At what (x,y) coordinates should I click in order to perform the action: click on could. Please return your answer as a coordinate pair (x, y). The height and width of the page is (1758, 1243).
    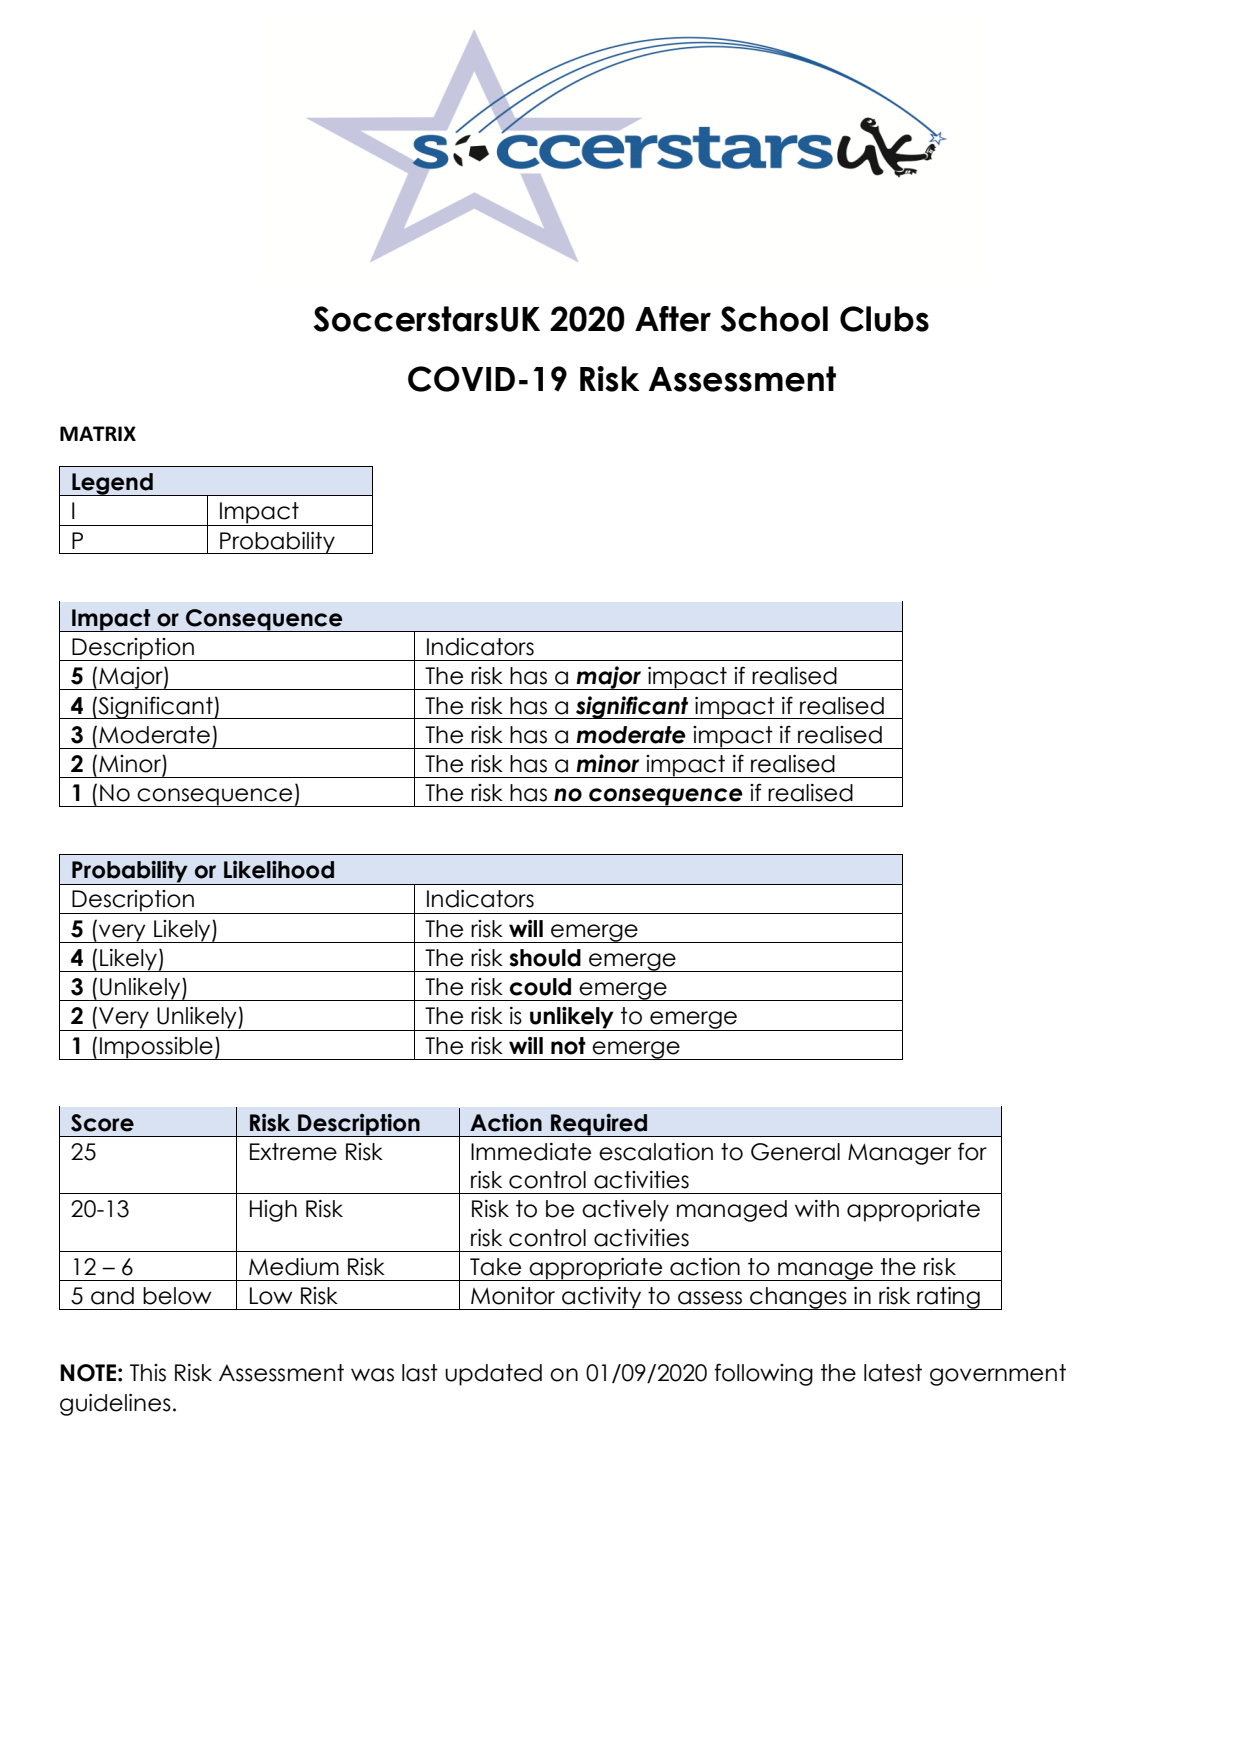
    Looking at the image, I should click on (540, 987).
